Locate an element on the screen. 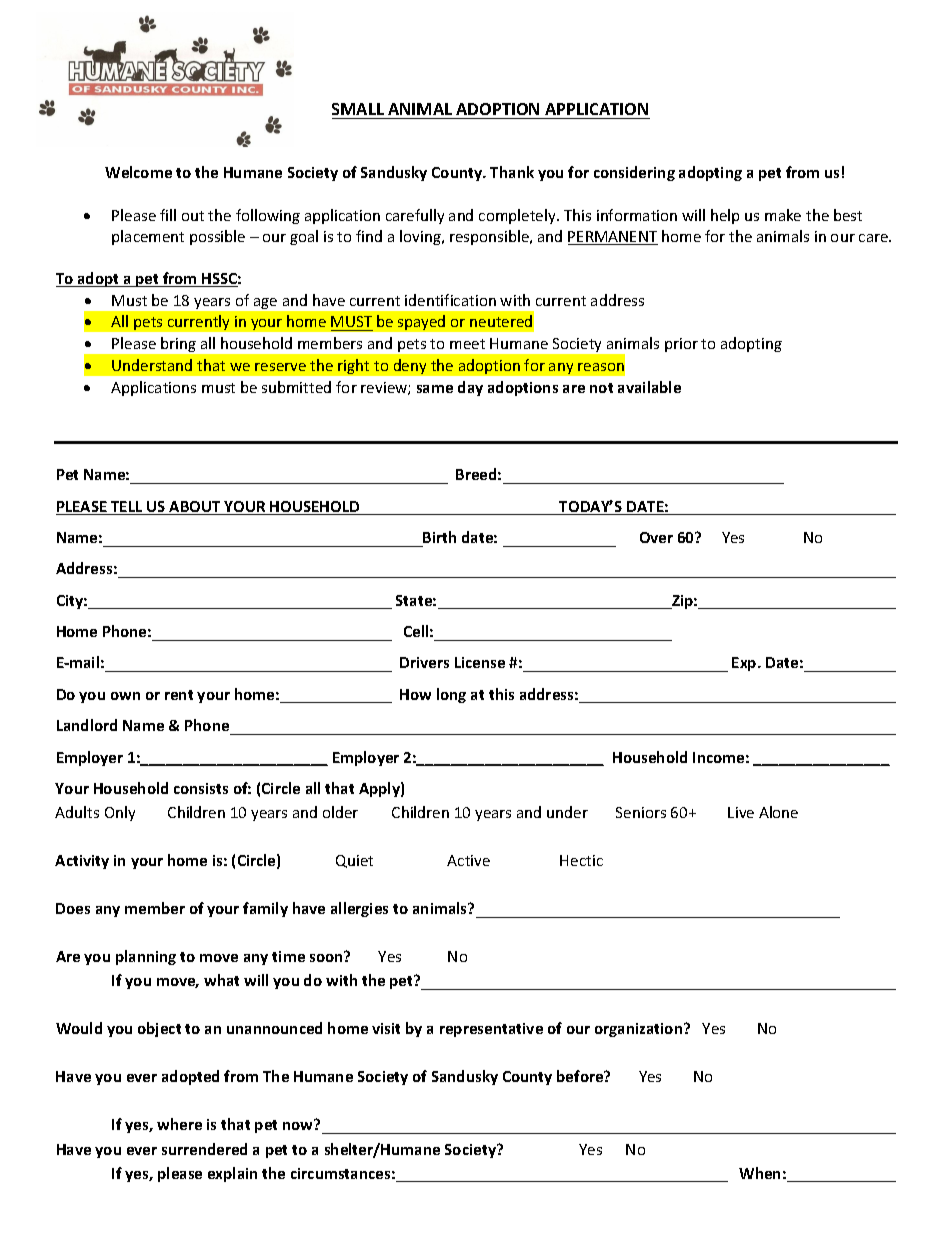 The width and height of the screenshot is (952, 1233). Thank is located at coordinates (512, 172).
